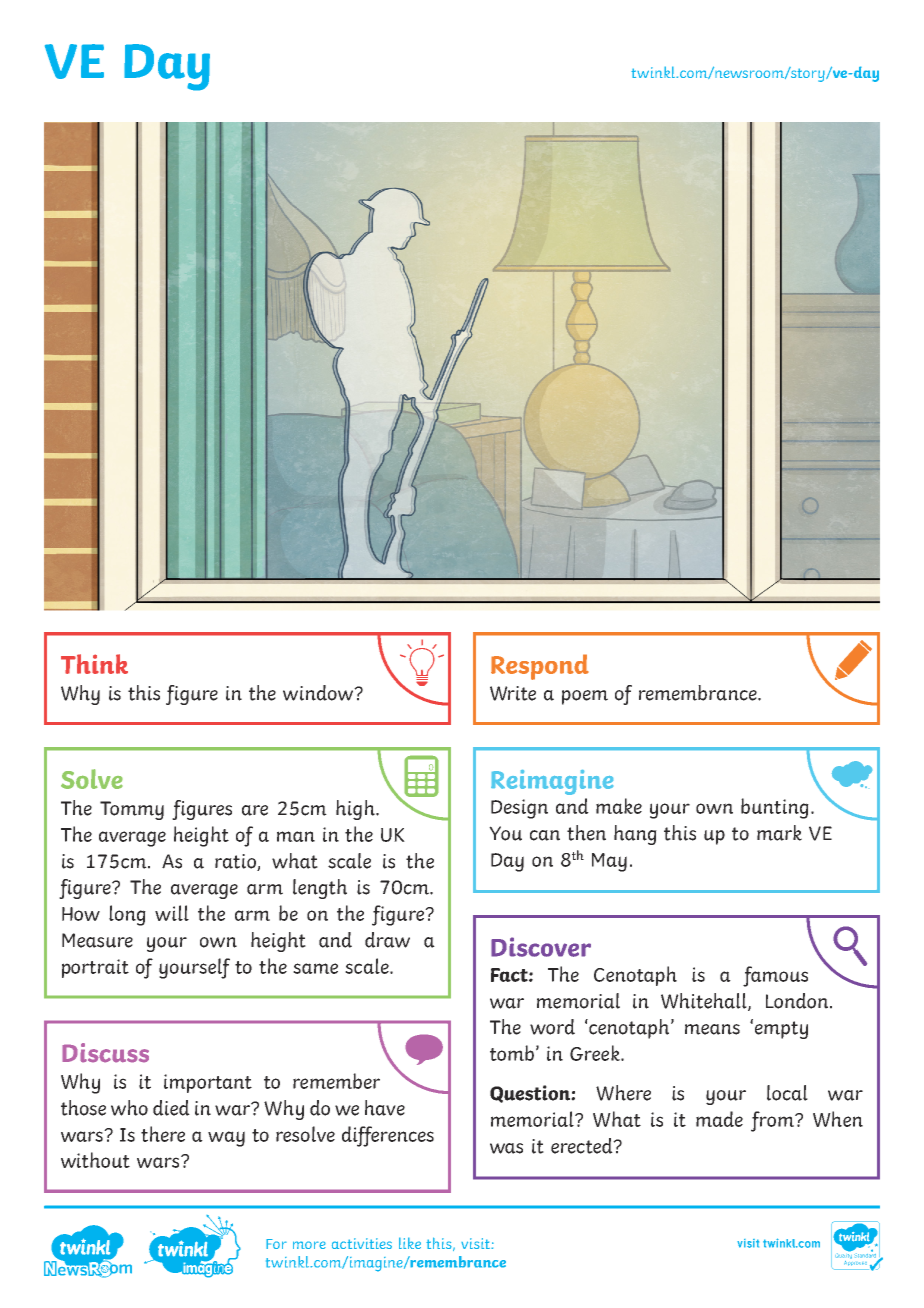  What do you see at coordinates (387, 940) in the image?
I see `draw` at bounding box center [387, 940].
